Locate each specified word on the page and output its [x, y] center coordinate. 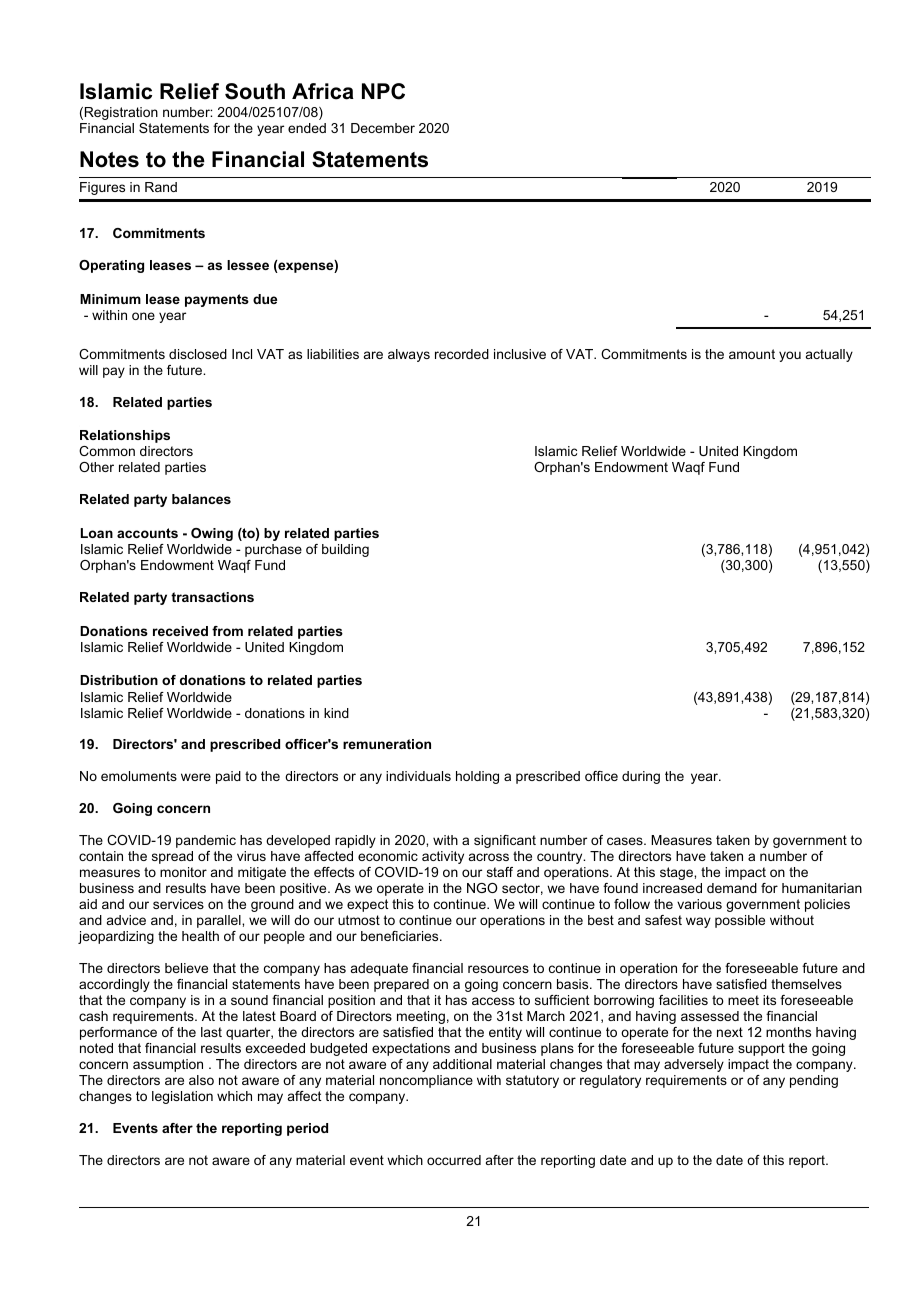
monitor [183, 872]
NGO [482, 888]
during [641, 777]
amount [752, 354]
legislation [182, 1097]
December [383, 128]
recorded [462, 354]
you [790, 356]
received [180, 631]
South [255, 91]
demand [732, 888]
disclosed [198, 354]
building [345, 550]
